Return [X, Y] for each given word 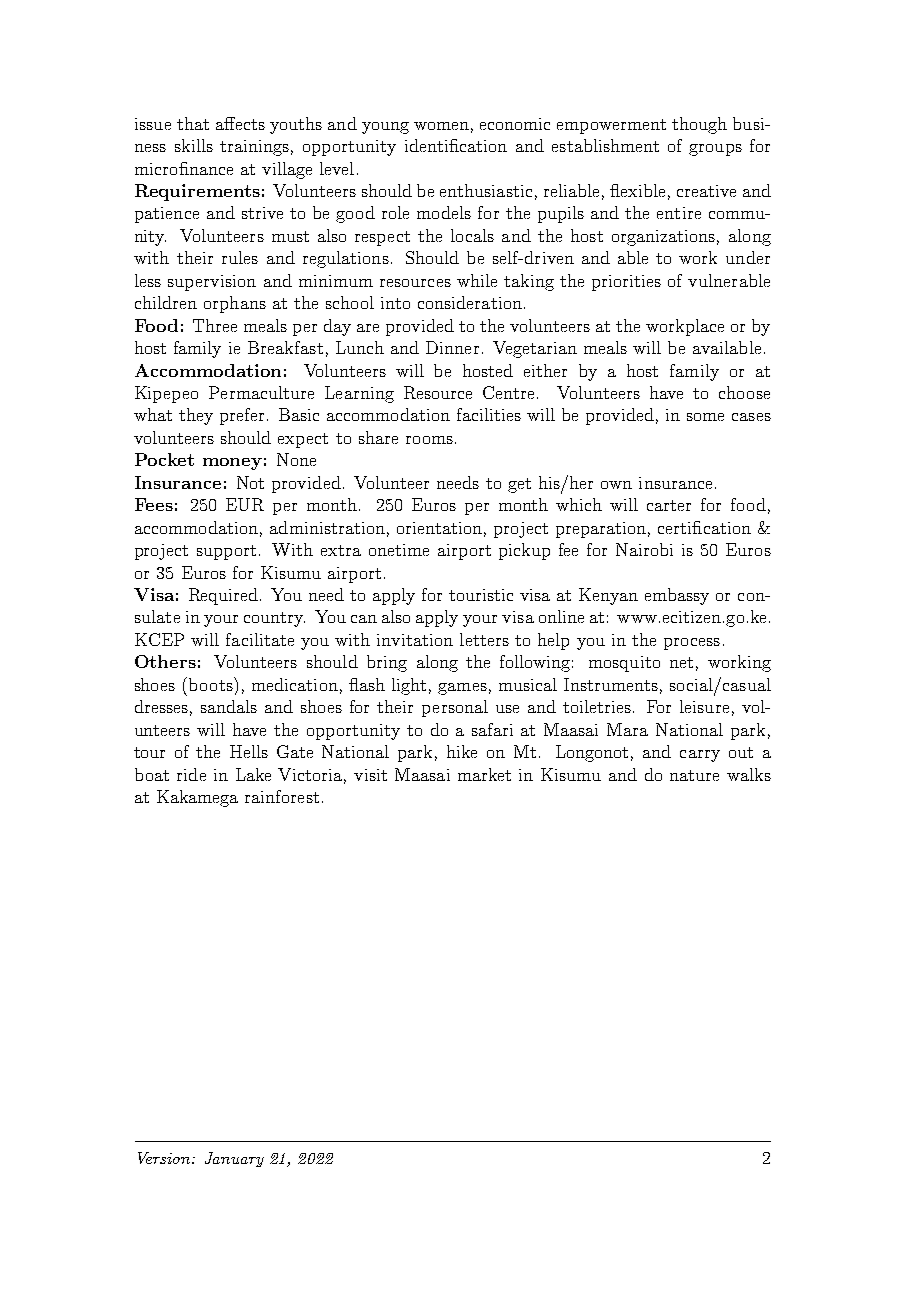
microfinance [184, 168]
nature [694, 775]
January [234, 1159]
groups [715, 150]
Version [165, 1158]
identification [456, 145]
